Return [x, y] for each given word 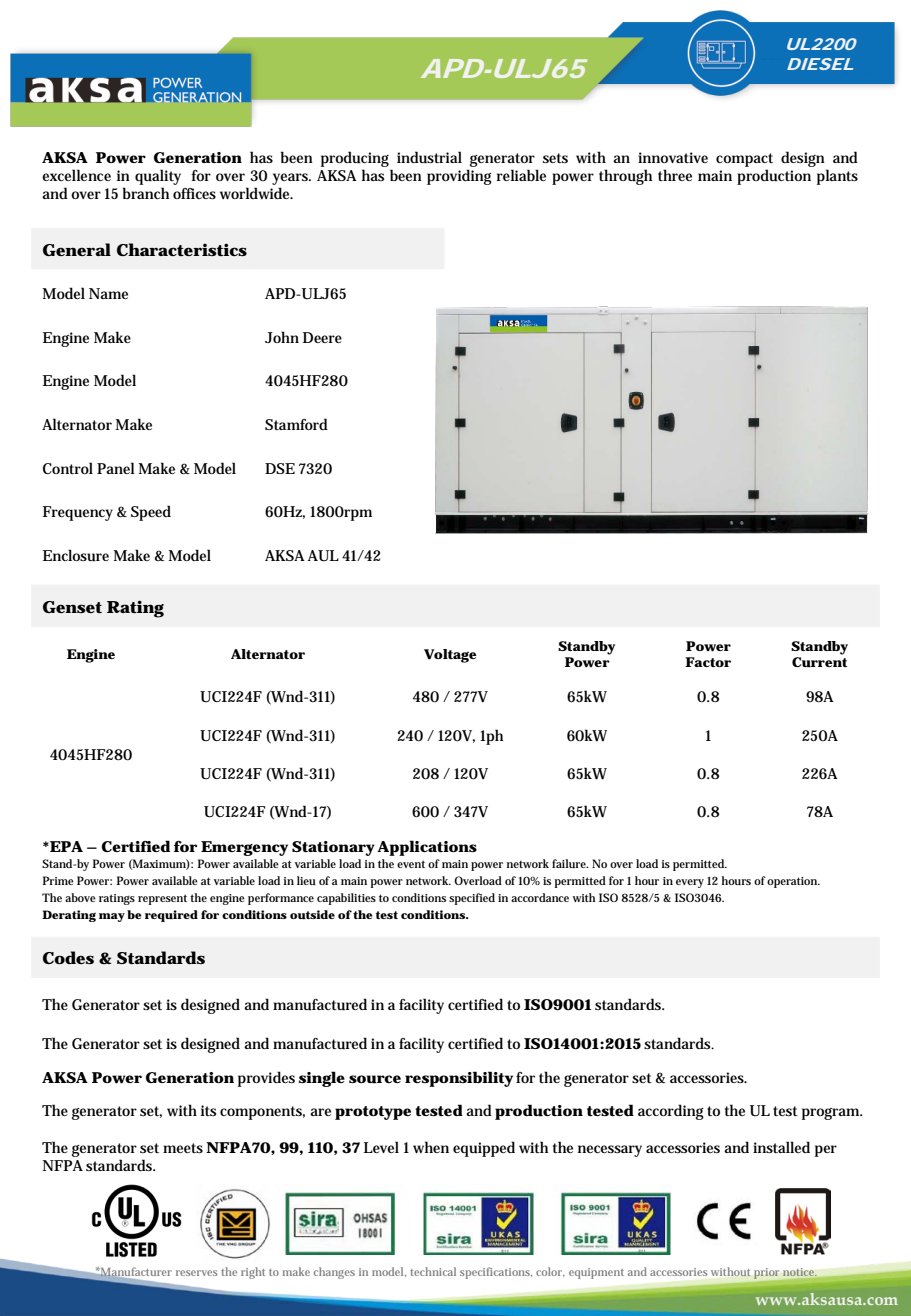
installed [781, 1147]
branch [146, 193]
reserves [197, 1273]
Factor [708, 662]
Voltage [450, 656]
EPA [65, 846]
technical [433, 1271]
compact [744, 160]
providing [459, 177]
